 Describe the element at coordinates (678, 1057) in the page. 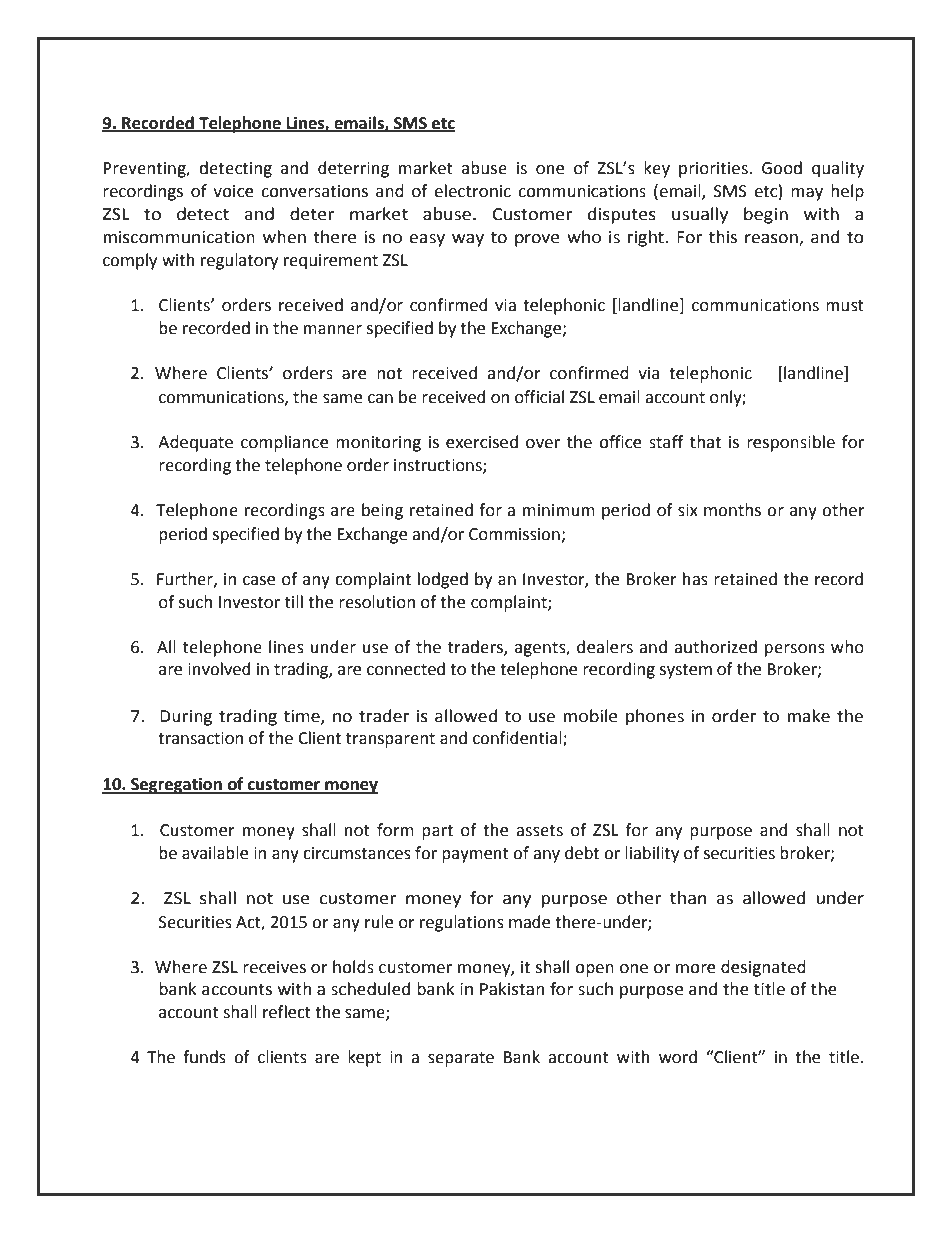

I see `word` at that location.
